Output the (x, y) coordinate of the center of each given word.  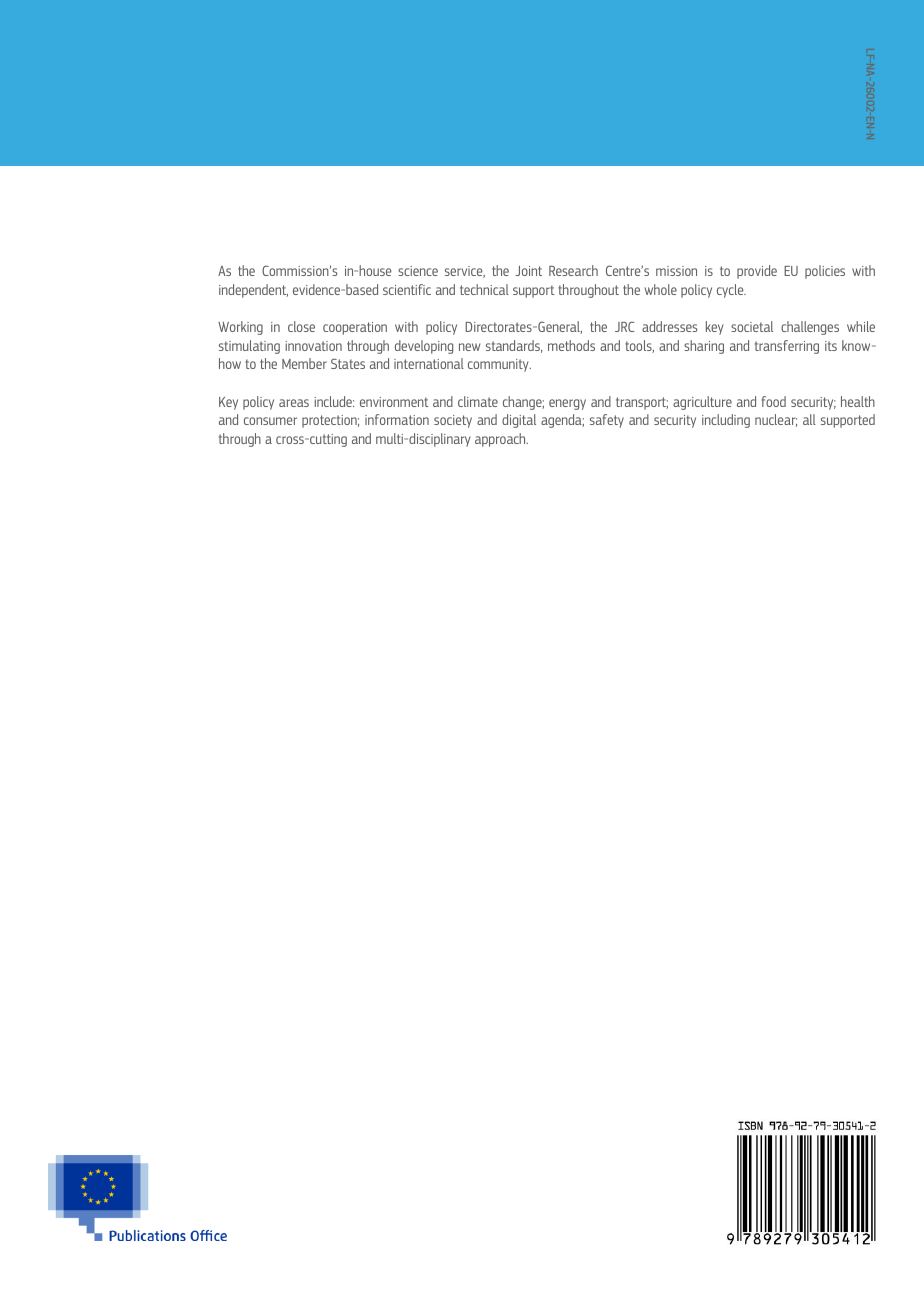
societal (752, 326)
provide (757, 272)
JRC (625, 326)
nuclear (776, 420)
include (334, 401)
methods (571, 345)
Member (304, 363)
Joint (528, 271)
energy (567, 404)
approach (501, 440)
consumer (270, 421)
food (773, 401)
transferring (787, 347)
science (418, 271)
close (301, 326)
